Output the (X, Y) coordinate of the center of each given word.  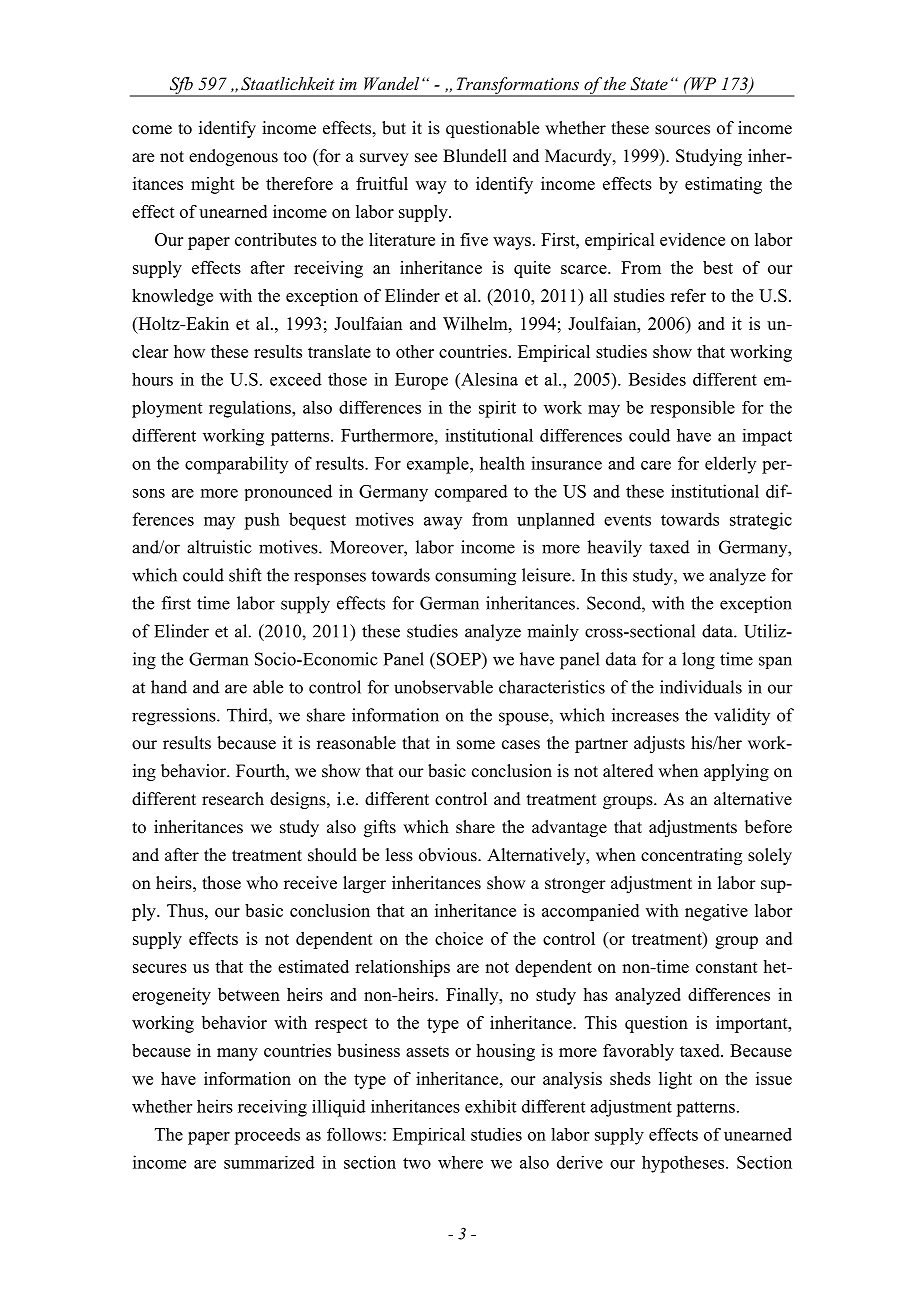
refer (688, 295)
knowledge (172, 297)
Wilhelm (476, 323)
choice (459, 938)
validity (742, 716)
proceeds (267, 1136)
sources (682, 130)
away (443, 523)
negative (716, 912)
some (476, 745)
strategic (761, 521)
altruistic (219, 547)
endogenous (233, 157)
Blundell (475, 156)
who (262, 883)
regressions (175, 717)
